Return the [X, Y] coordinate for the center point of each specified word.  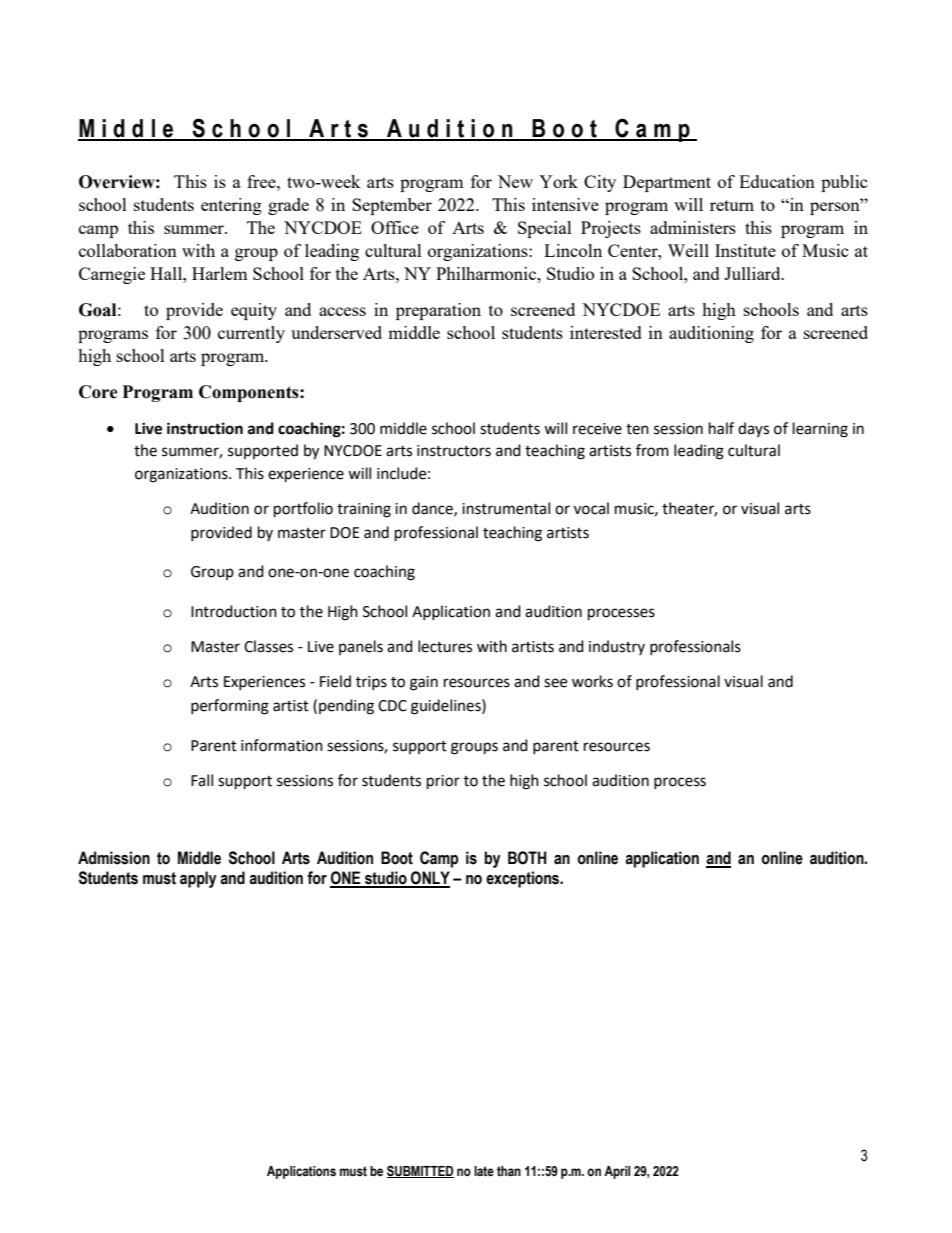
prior [443, 782]
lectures [445, 646]
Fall [202, 780]
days [753, 429]
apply [198, 879]
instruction [205, 428]
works [592, 681]
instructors [454, 451]
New [515, 181]
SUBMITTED [420, 1171]
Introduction [234, 611]
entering [231, 206]
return [732, 205]
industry [617, 647]
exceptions [524, 879]
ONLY [429, 879]
